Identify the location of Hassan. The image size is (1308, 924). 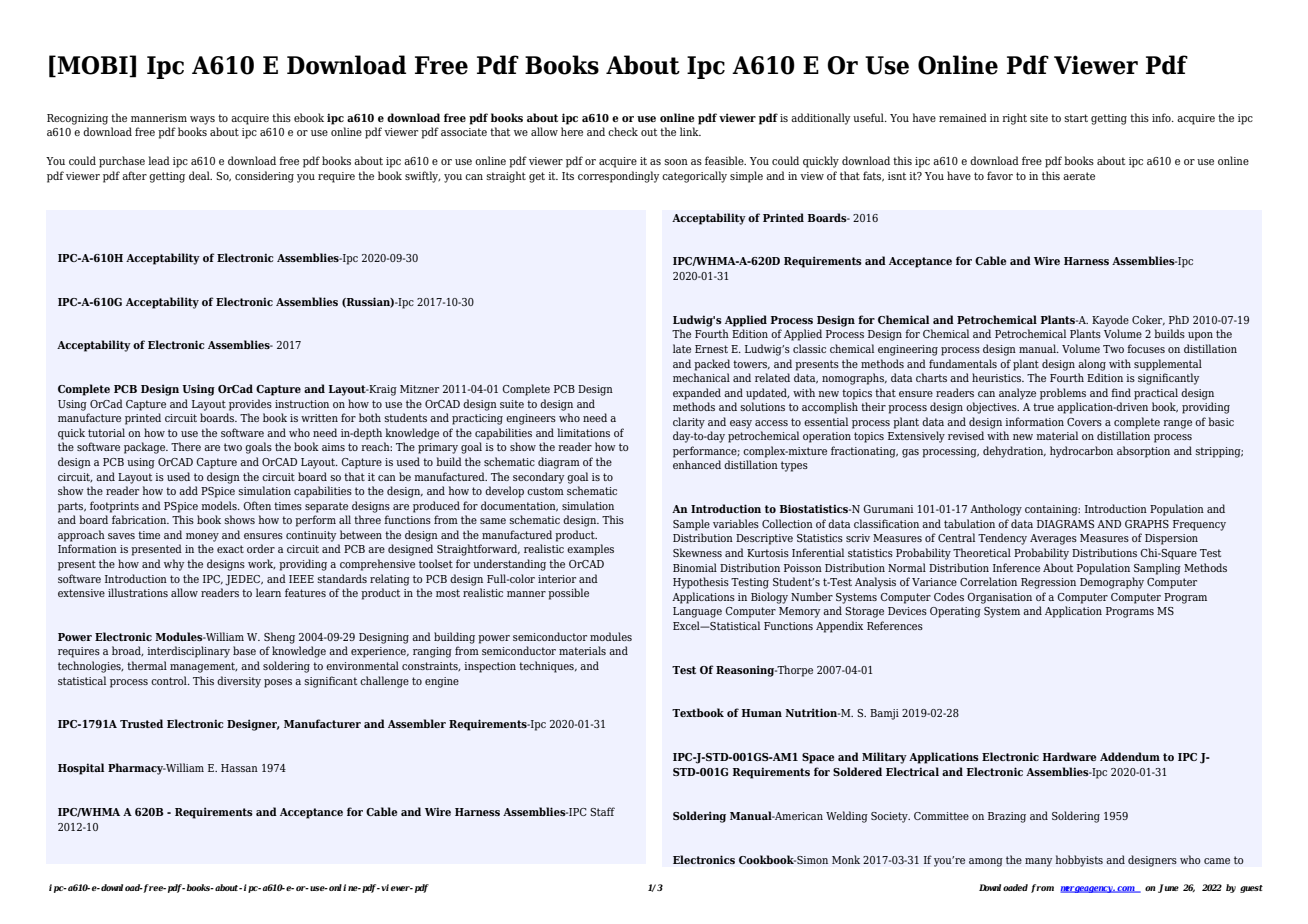
(239, 768).
